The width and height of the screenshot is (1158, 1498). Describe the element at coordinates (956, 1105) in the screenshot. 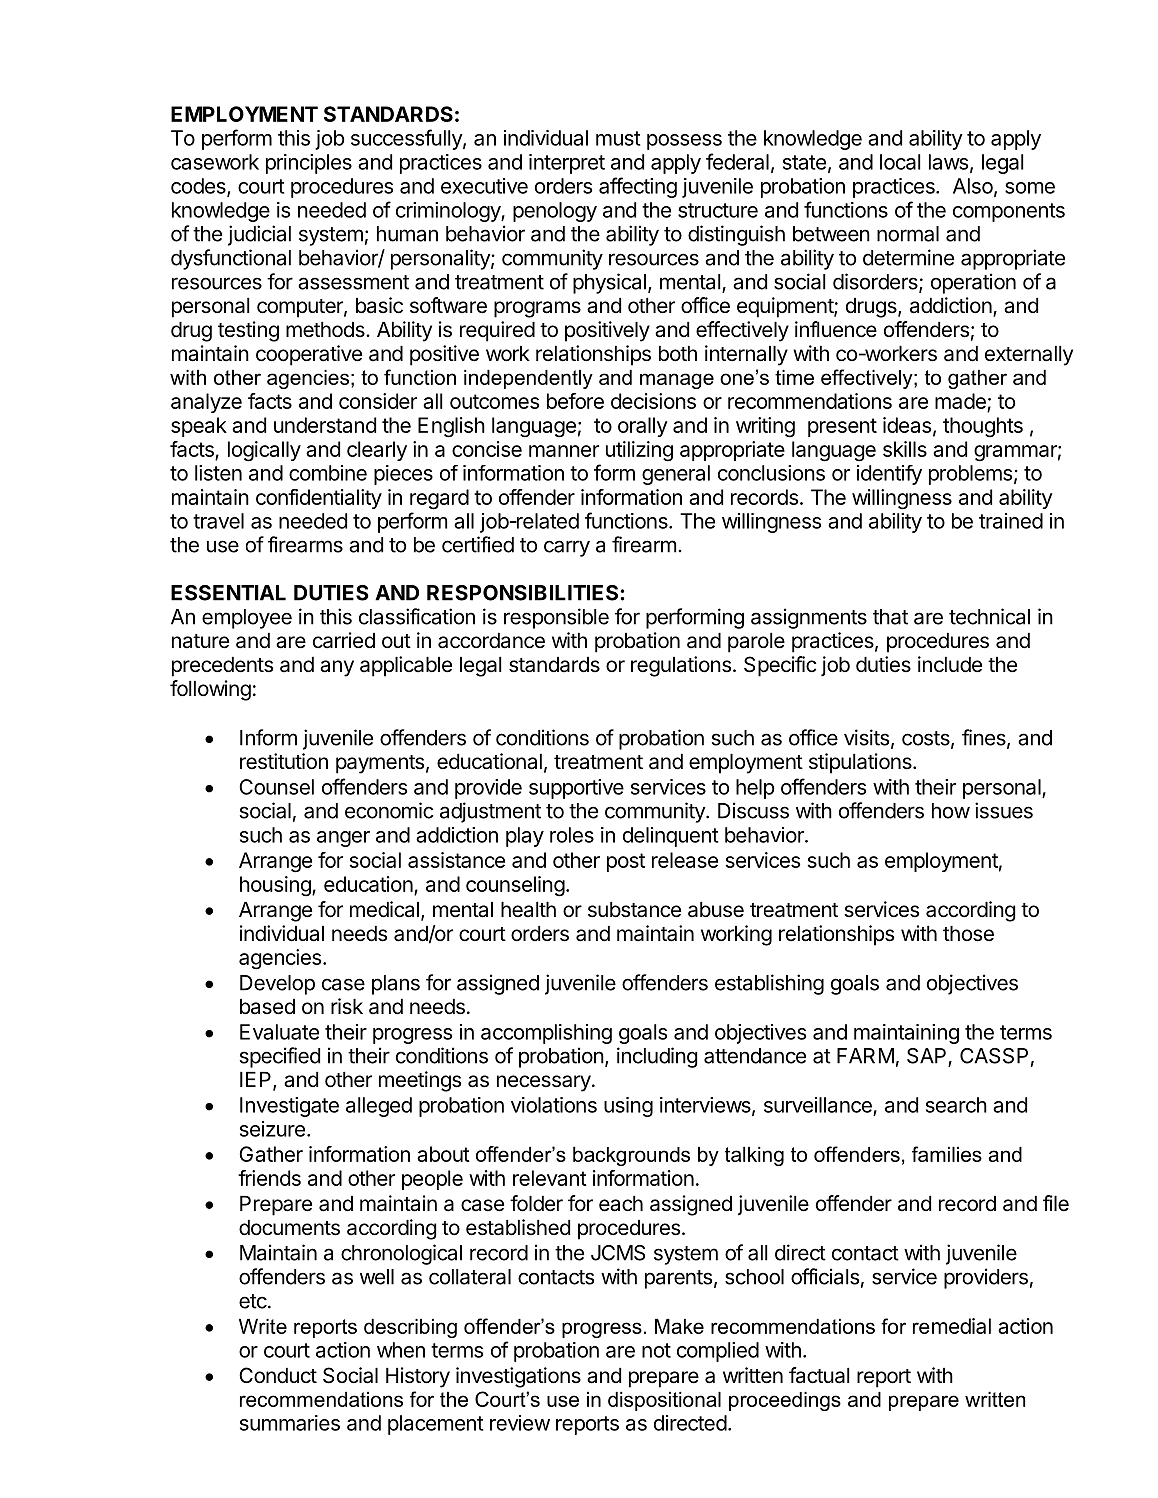

I see `search` at that location.
